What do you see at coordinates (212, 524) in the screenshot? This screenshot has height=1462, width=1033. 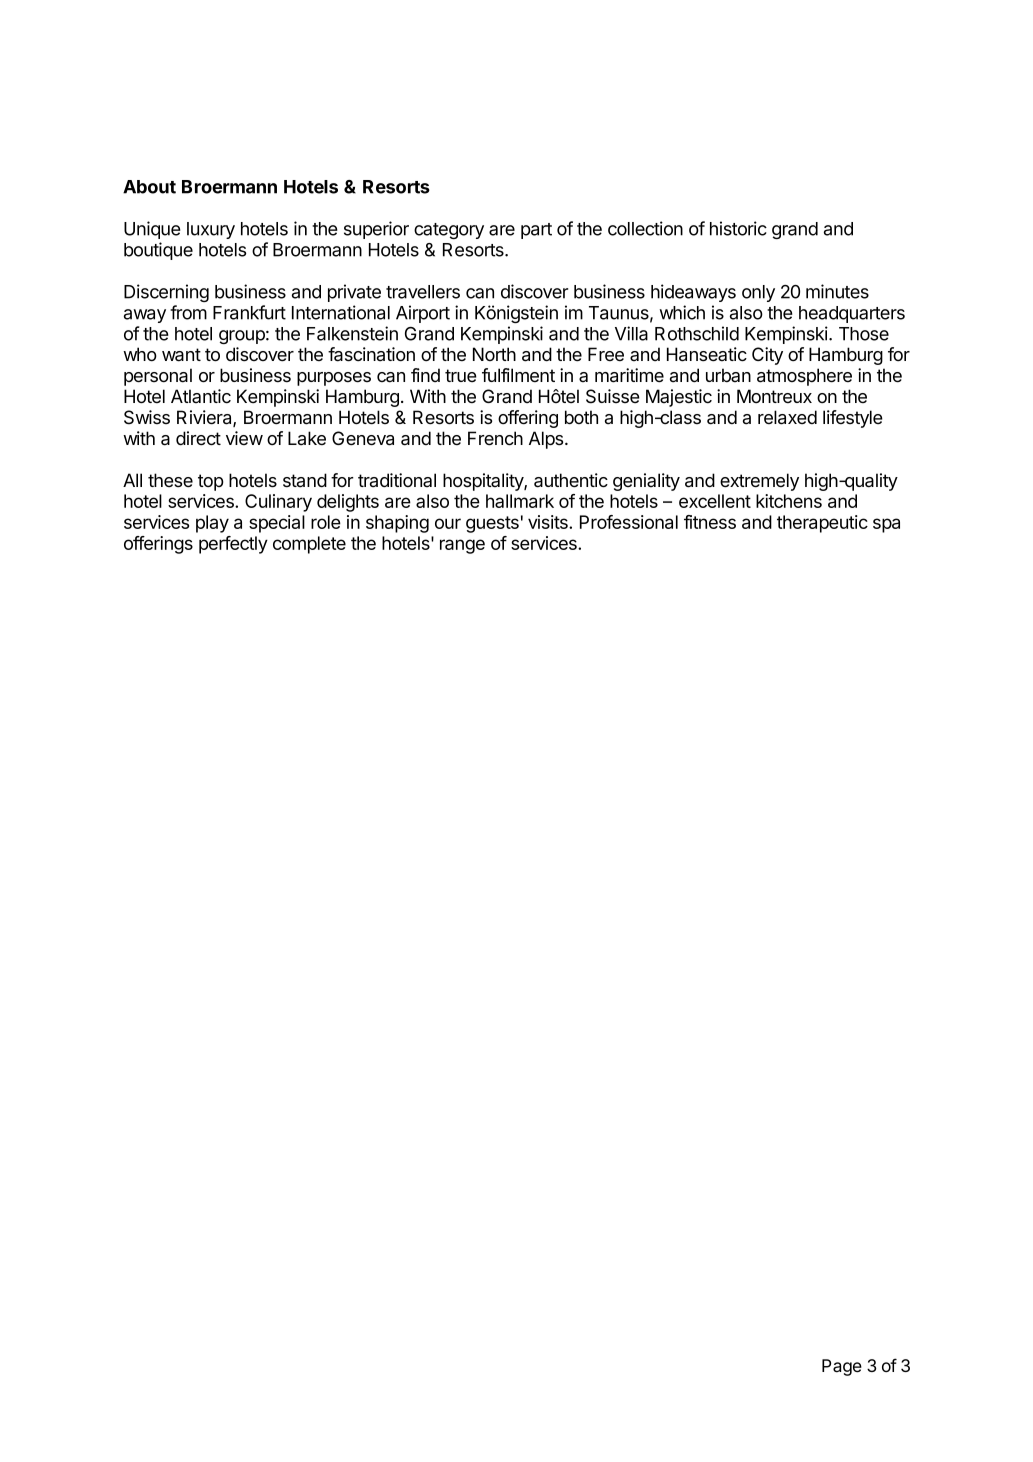 I see `play` at bounding box center [212, 524].
